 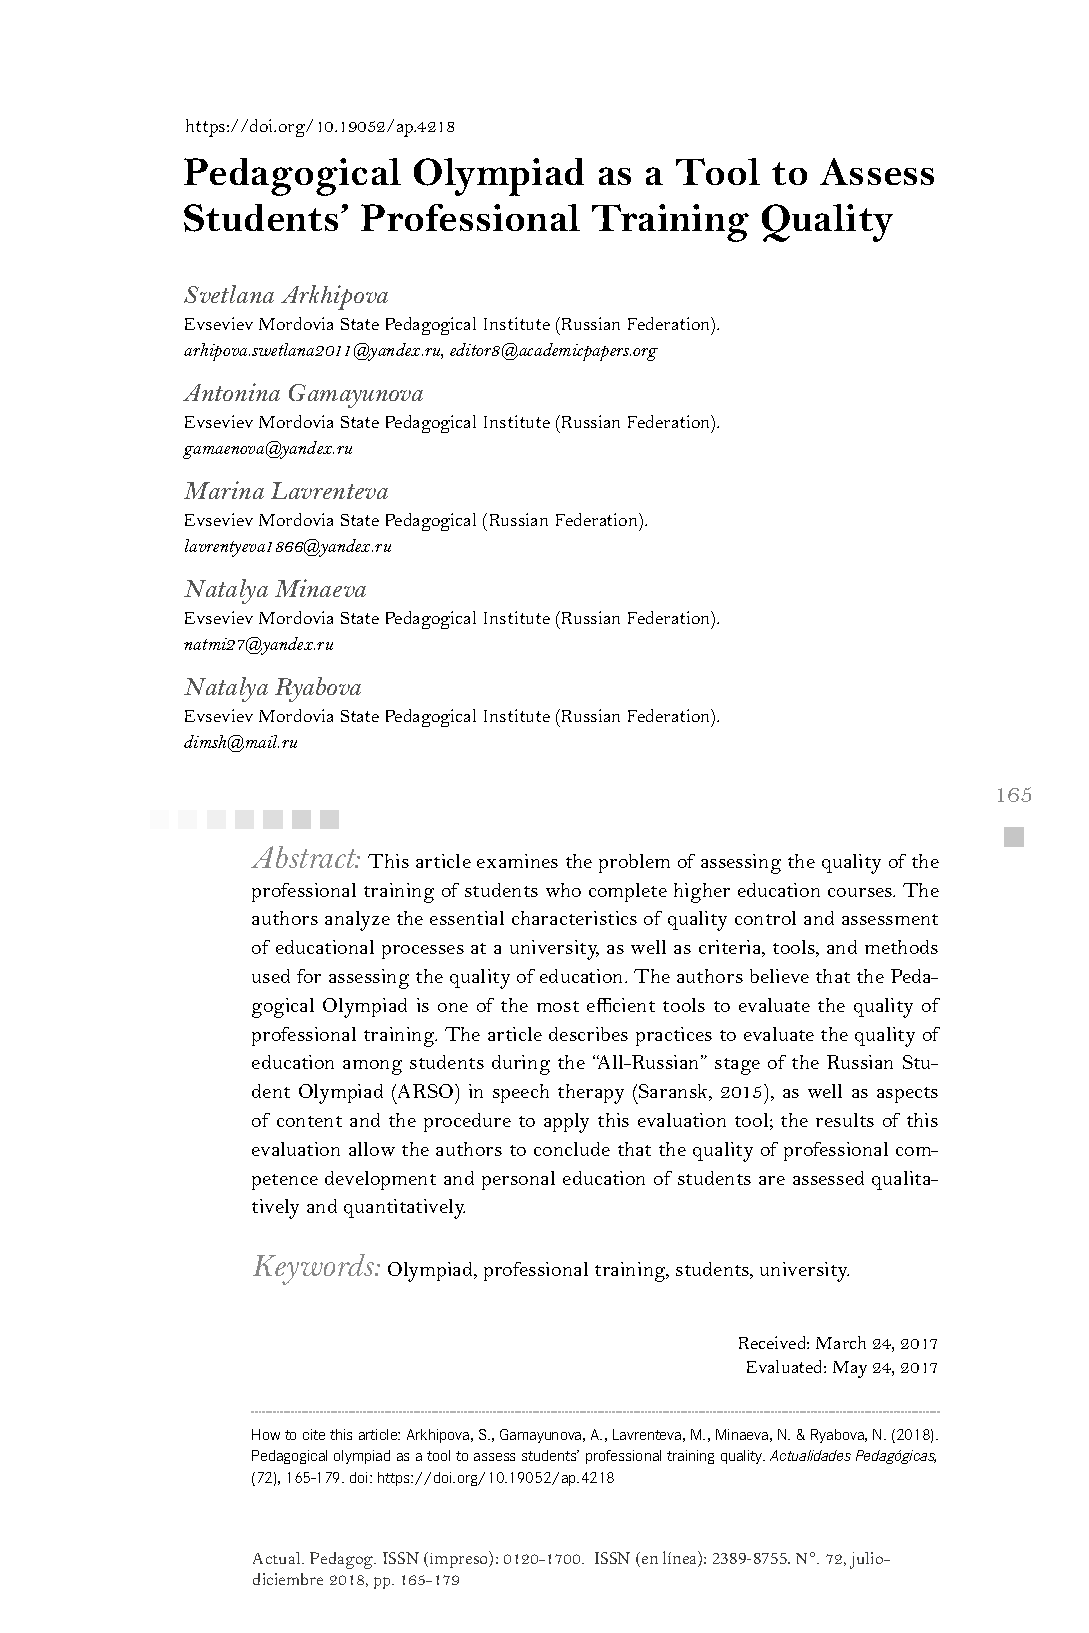 I want to click on personal, so click(x=518, y=1180).
